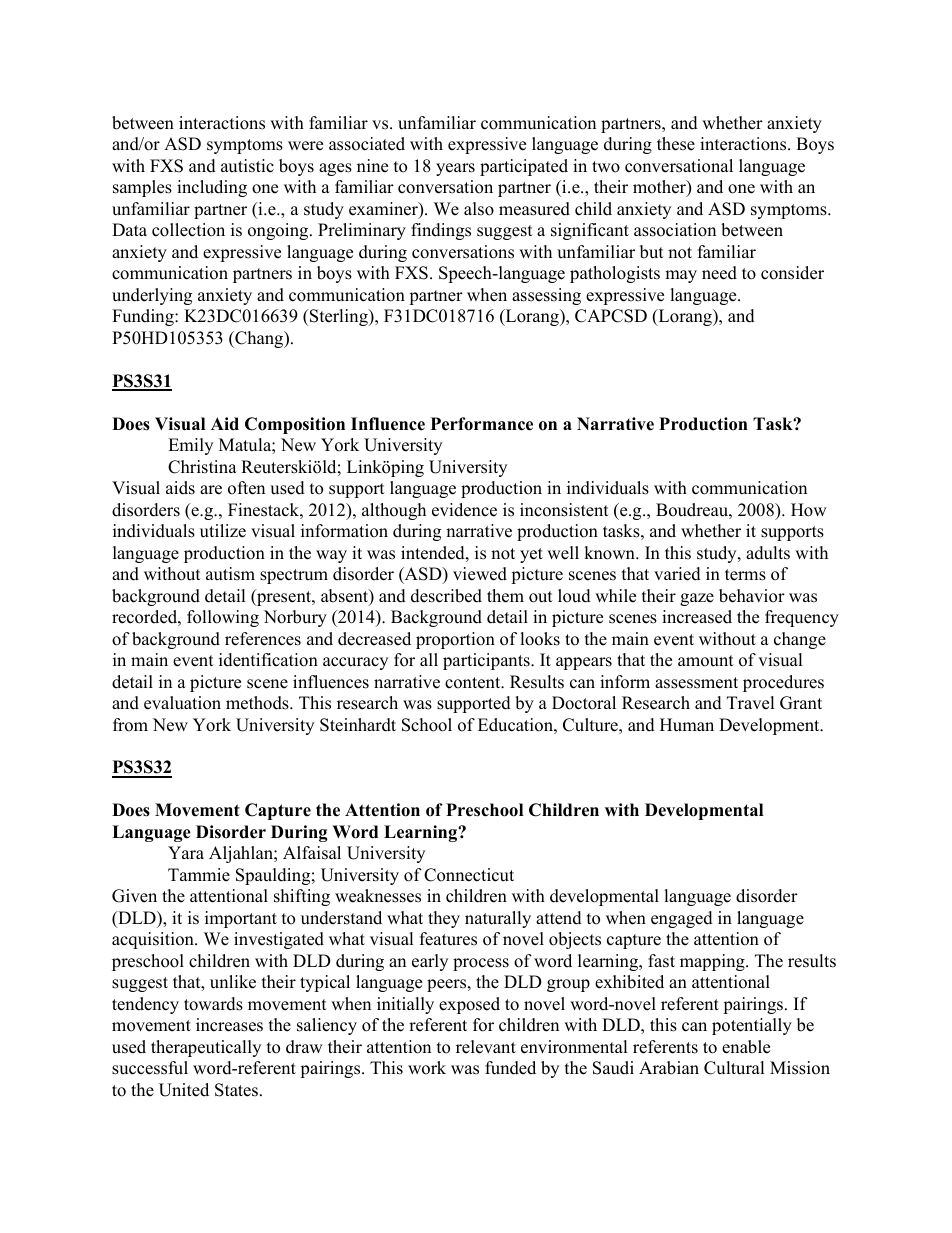 The image size is (952, 1233). What do you see at coordinates (809, 510) in the image?
I see `How` at bounding box center [809, 510].
